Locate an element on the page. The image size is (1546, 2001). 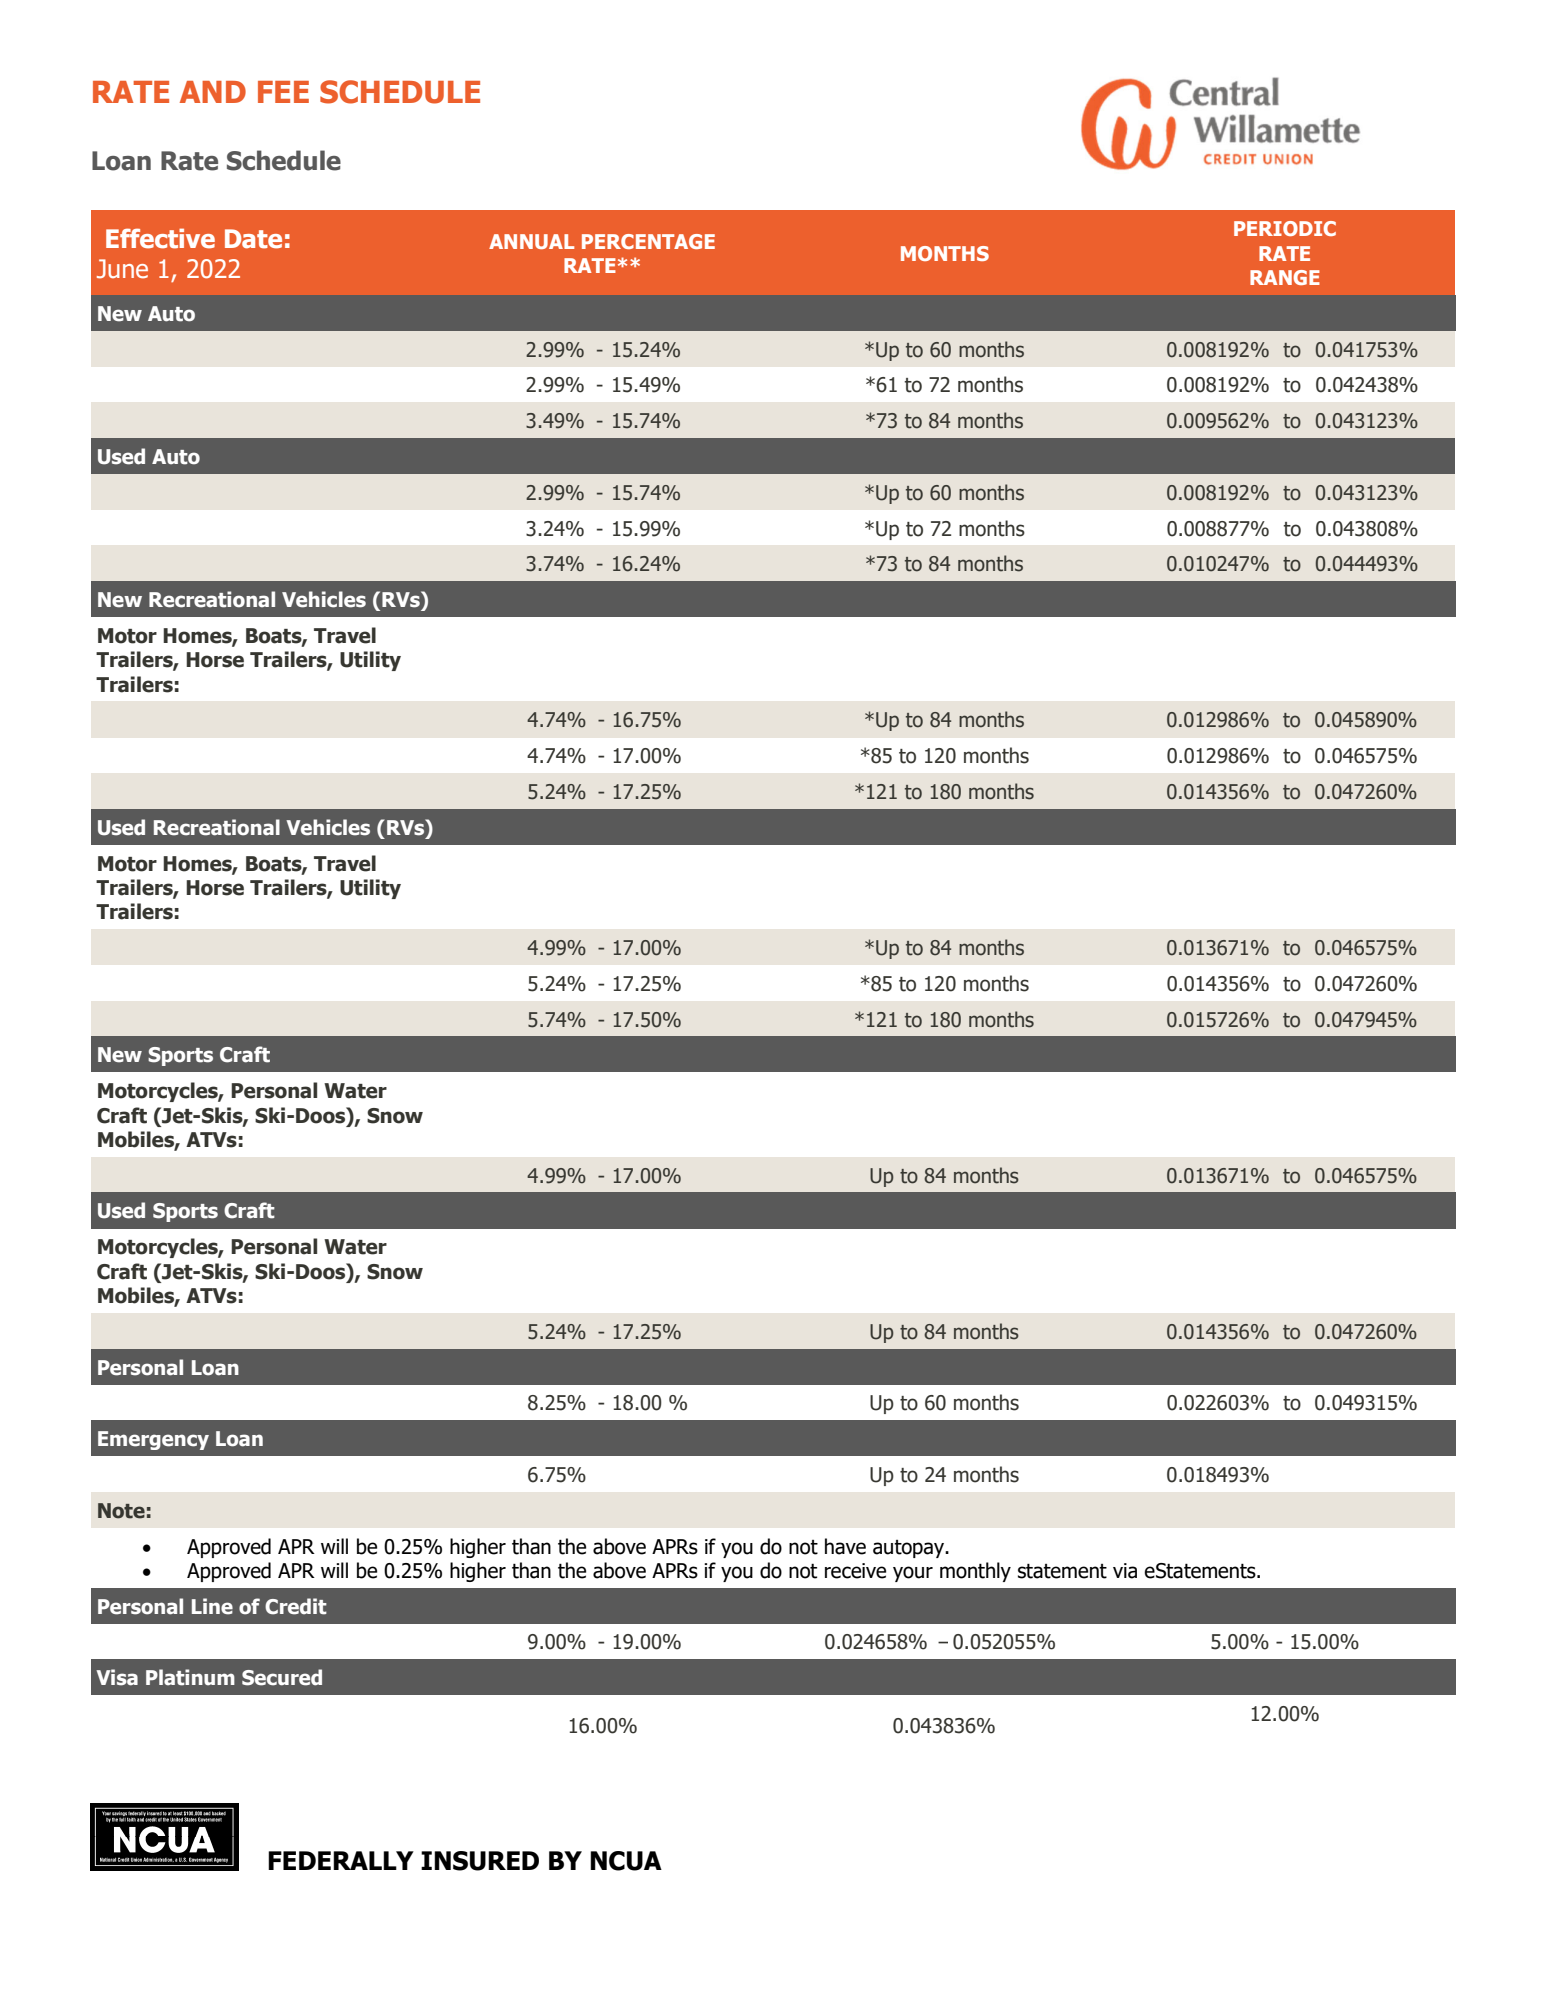
monthly is located at coordinates (975, 1572).
